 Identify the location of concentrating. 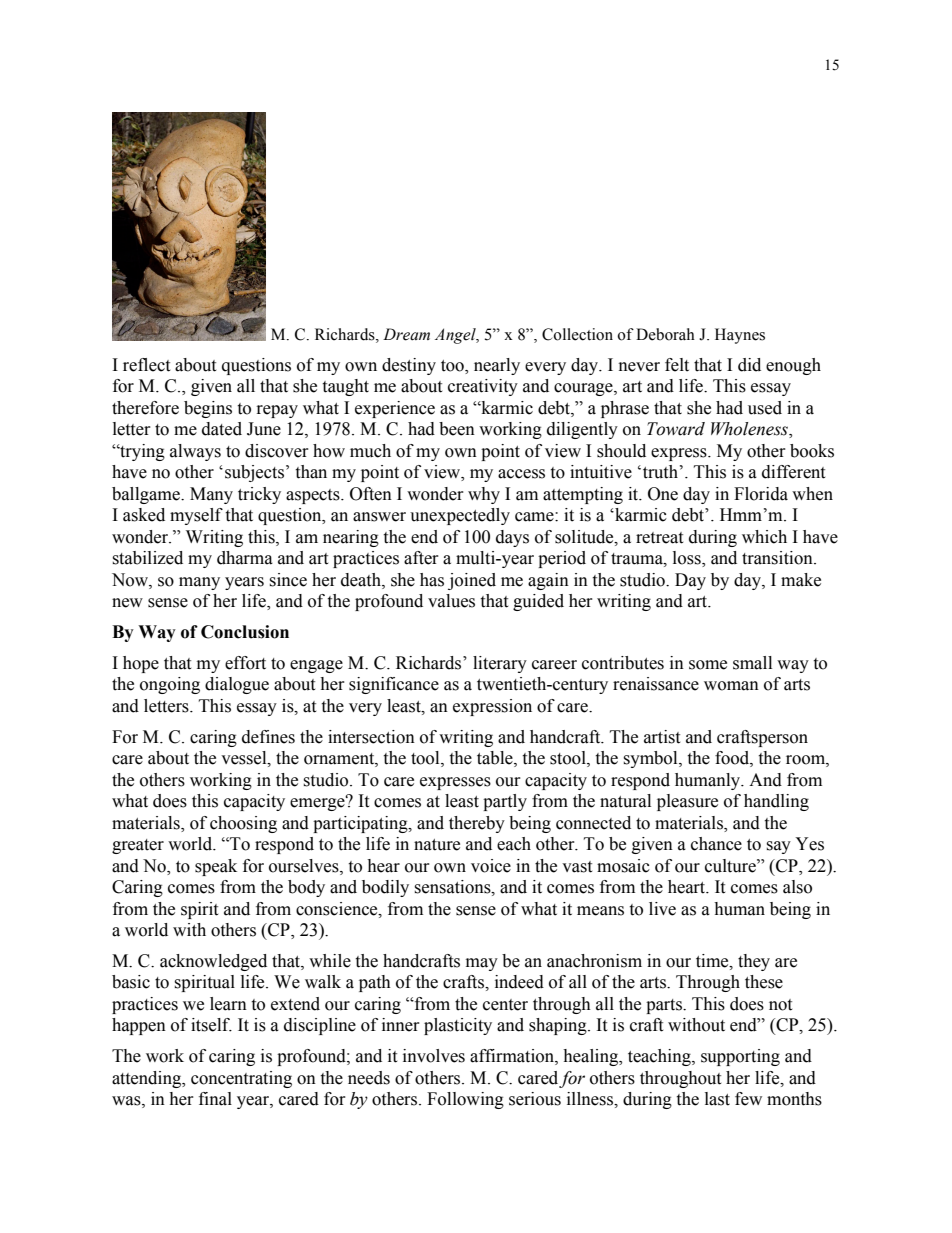
(241, 1079).
